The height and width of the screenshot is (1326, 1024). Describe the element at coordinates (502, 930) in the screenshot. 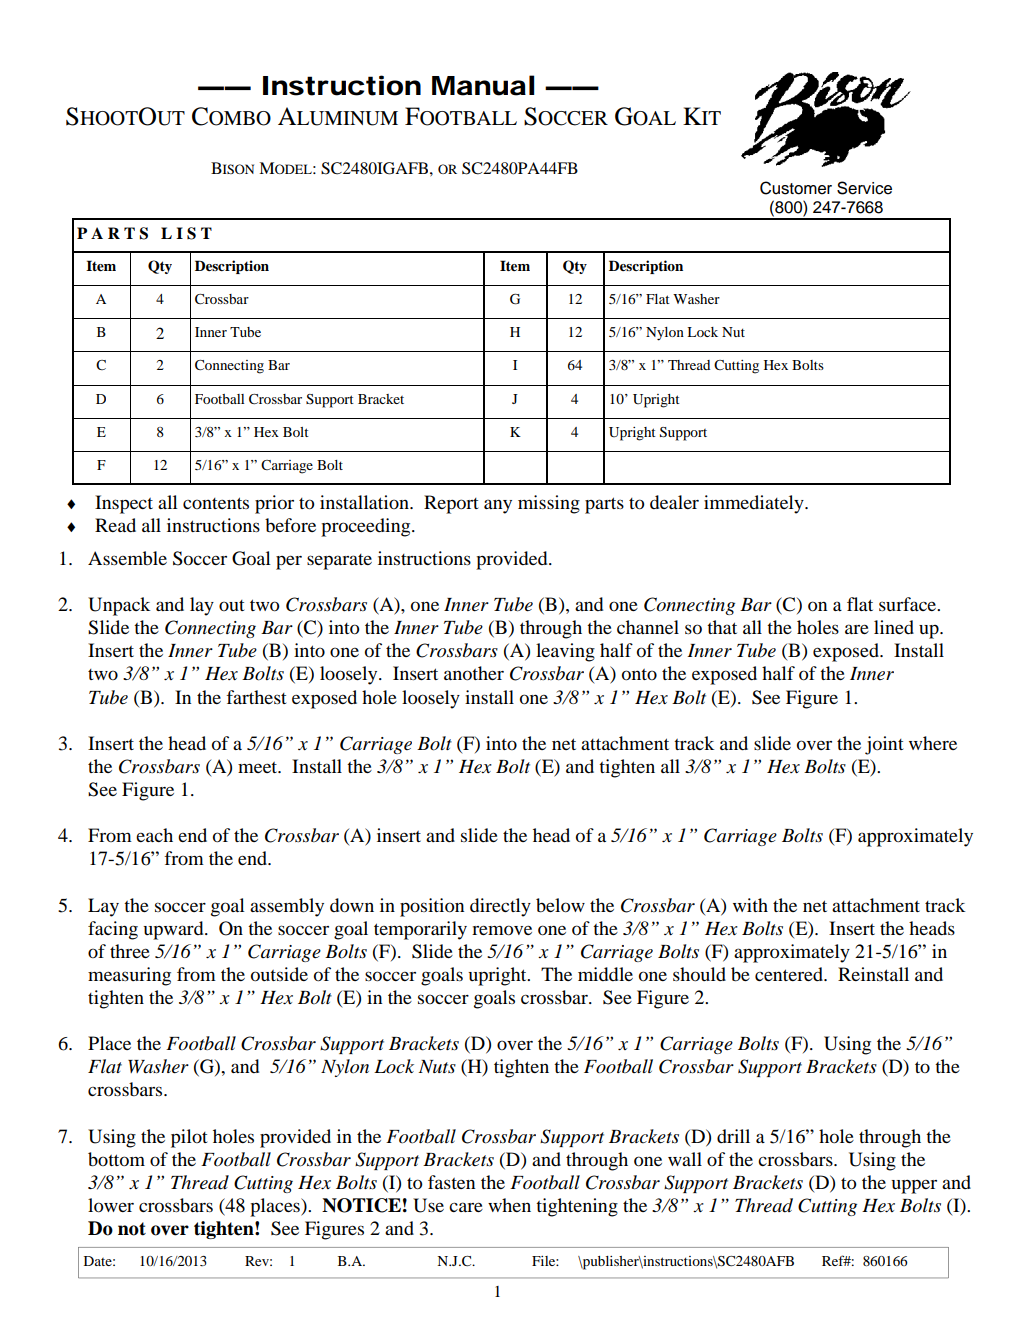

I see `remove` at that location.
